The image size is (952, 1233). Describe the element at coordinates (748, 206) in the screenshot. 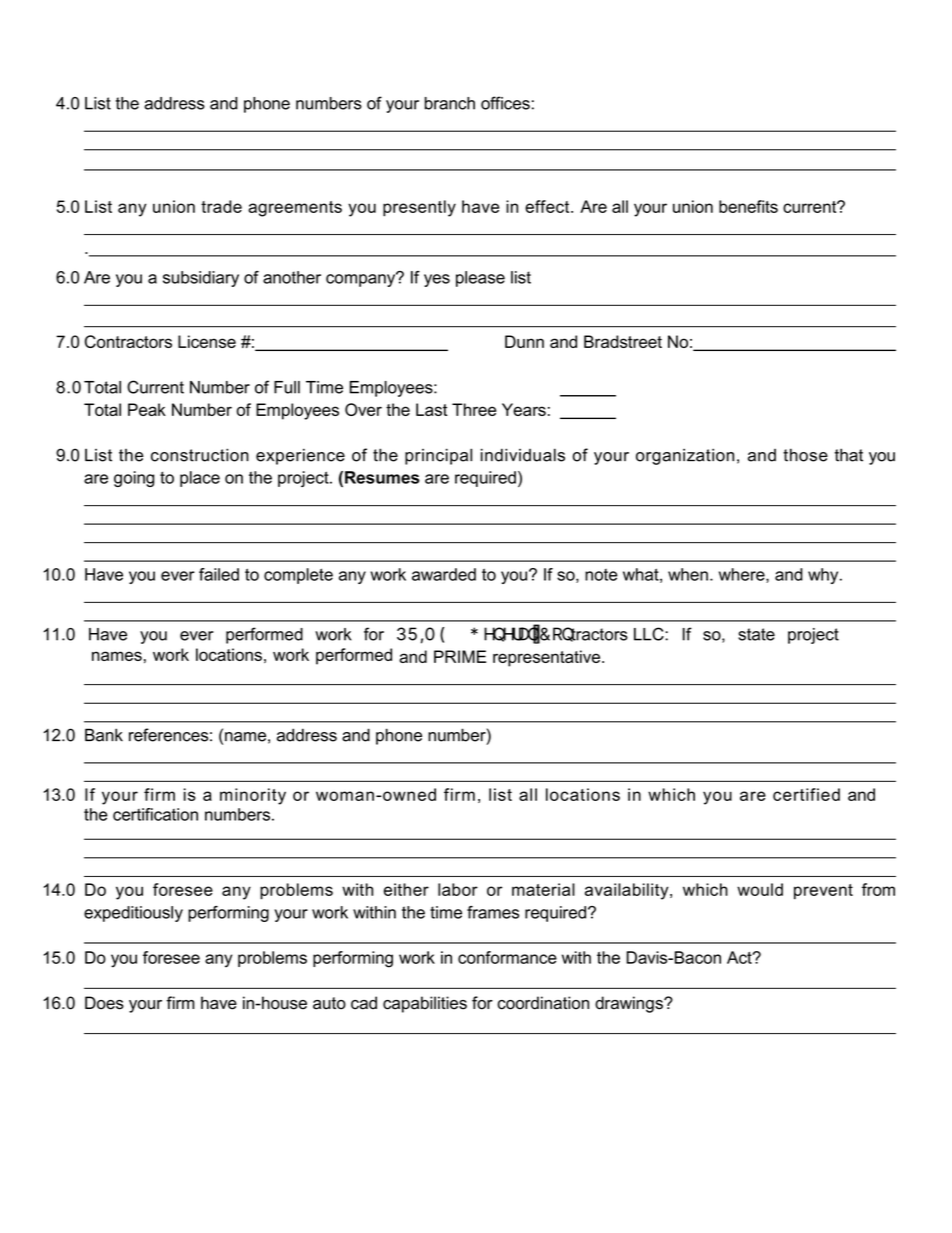

I see `benefits` at that location.
